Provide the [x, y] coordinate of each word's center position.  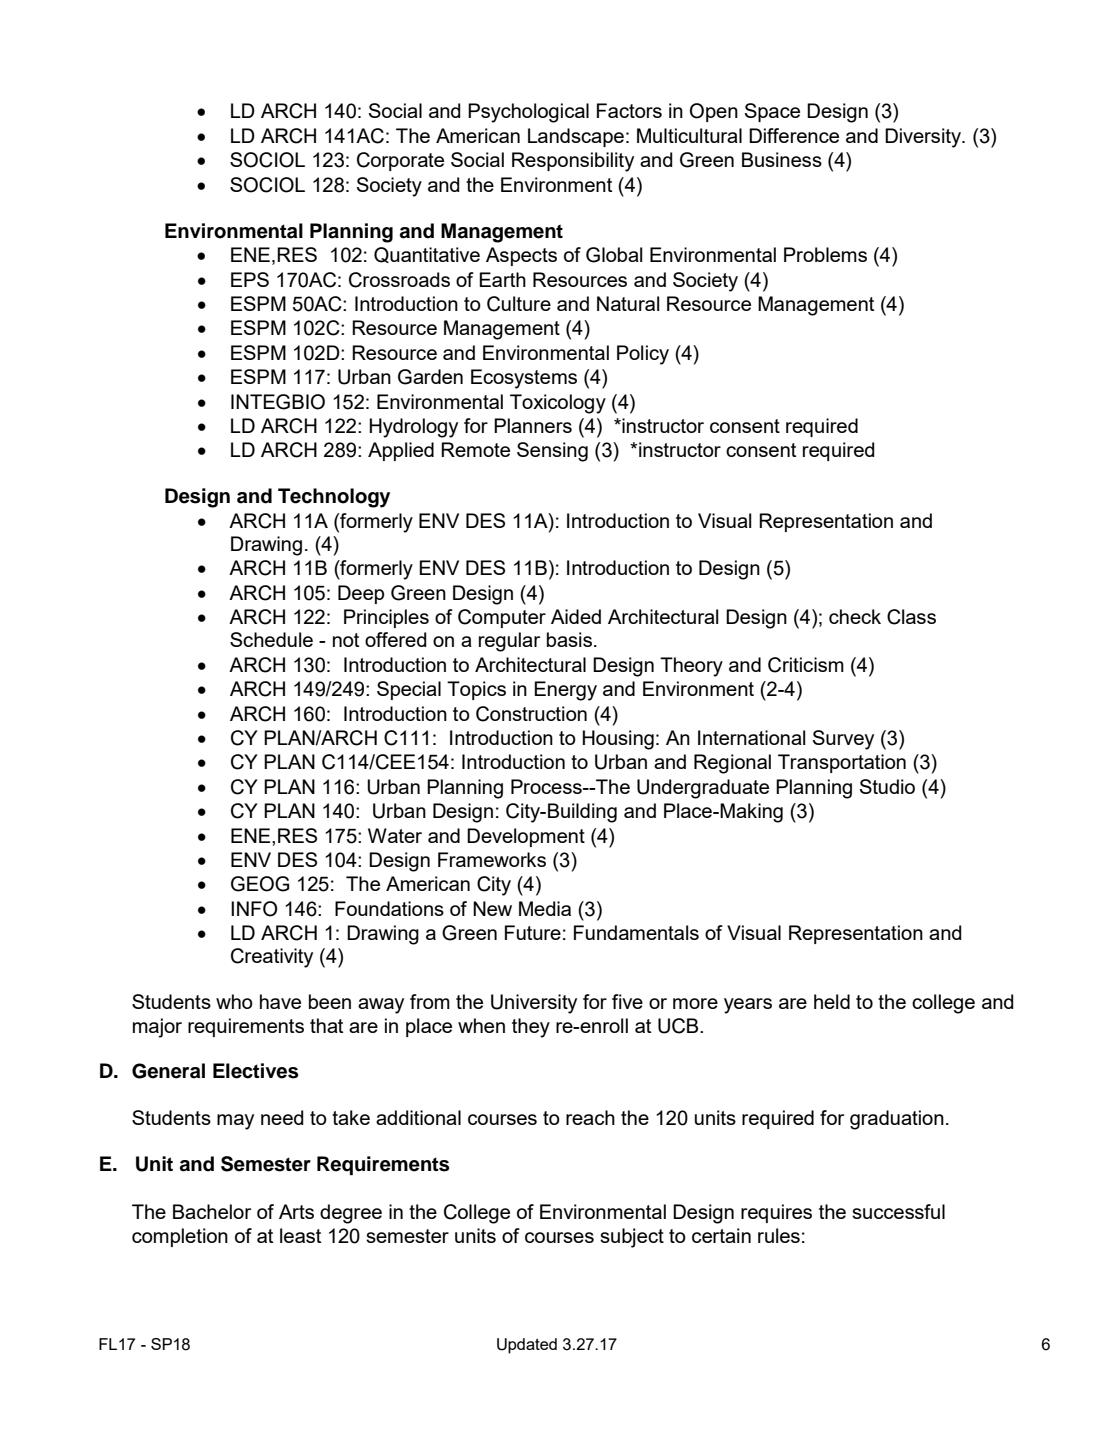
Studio [887, 786]
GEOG [260, 884]
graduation [897, 1120]
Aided [576, 616]
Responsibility [573, 162]
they [531, 1028]
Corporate [400, 161]
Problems [825, 254]
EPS [250, 279]
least [300, 1235]
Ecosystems [524, 379]
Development [526, 837]
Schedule [271, 639]
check [855, 616]
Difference [794, 135]
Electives [255, 1071]
